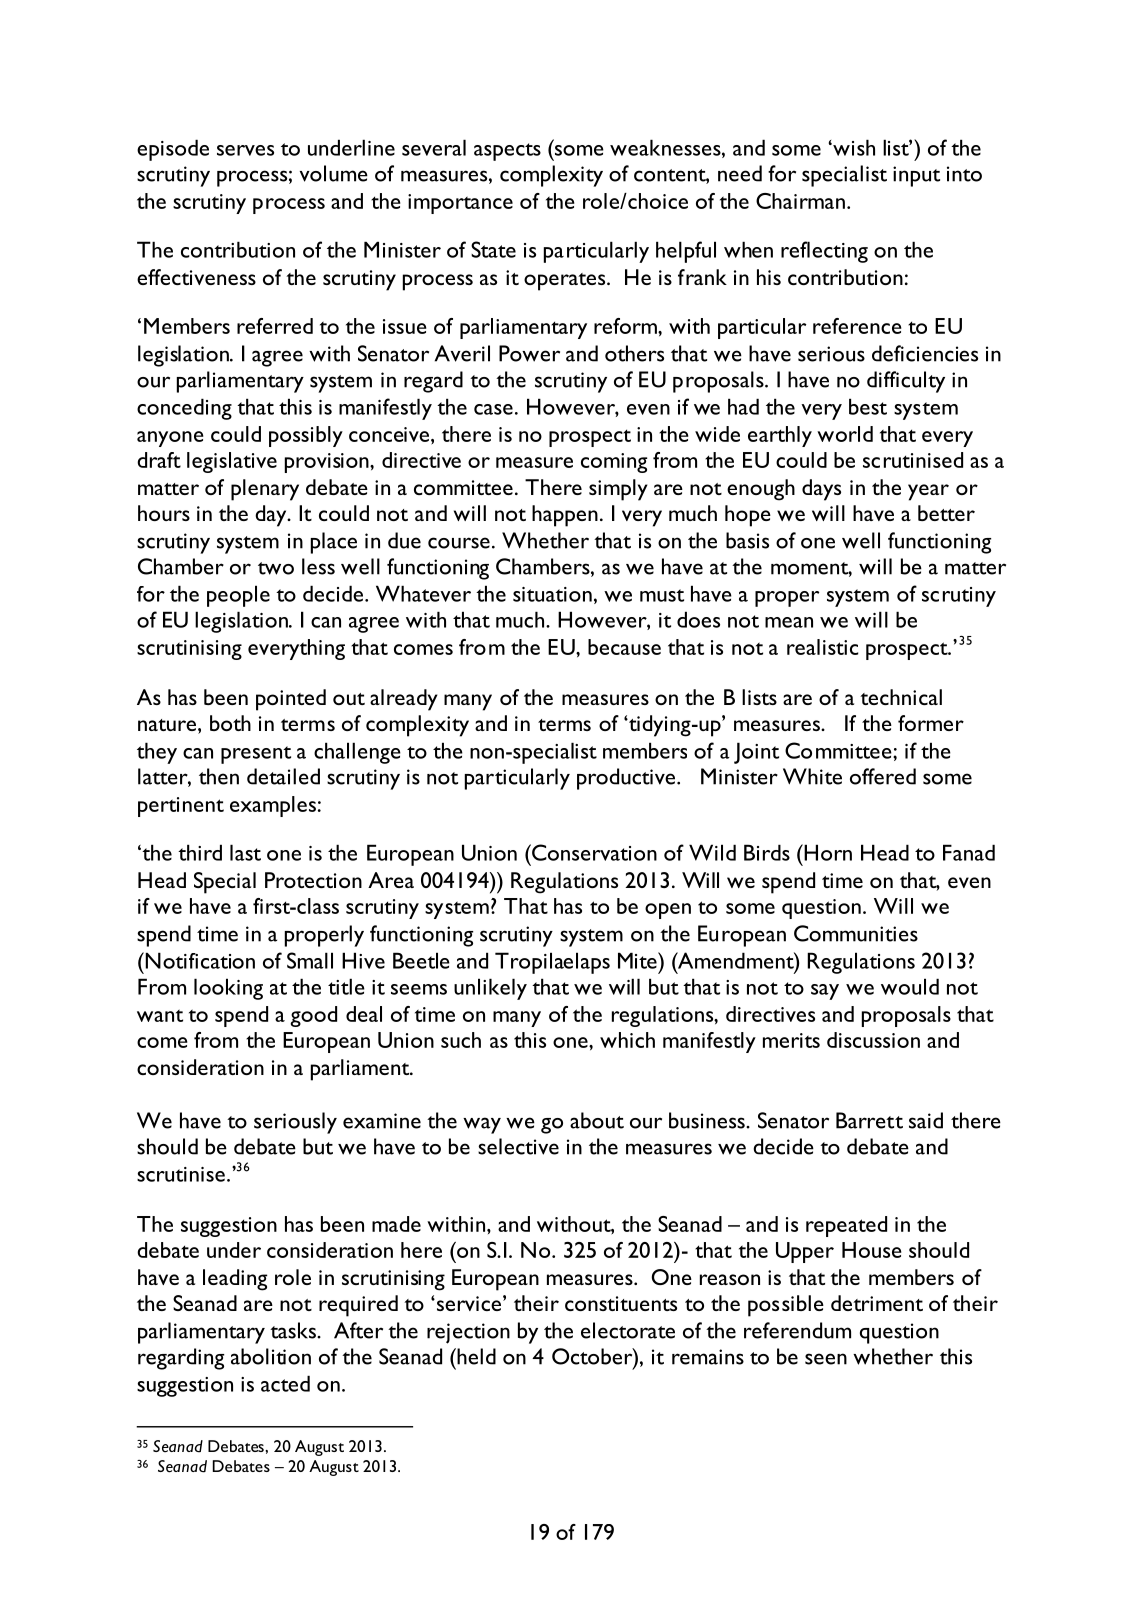 The width and height of the screenshot is (1143, 1616). I want to click on serves, so click(245, 150).
